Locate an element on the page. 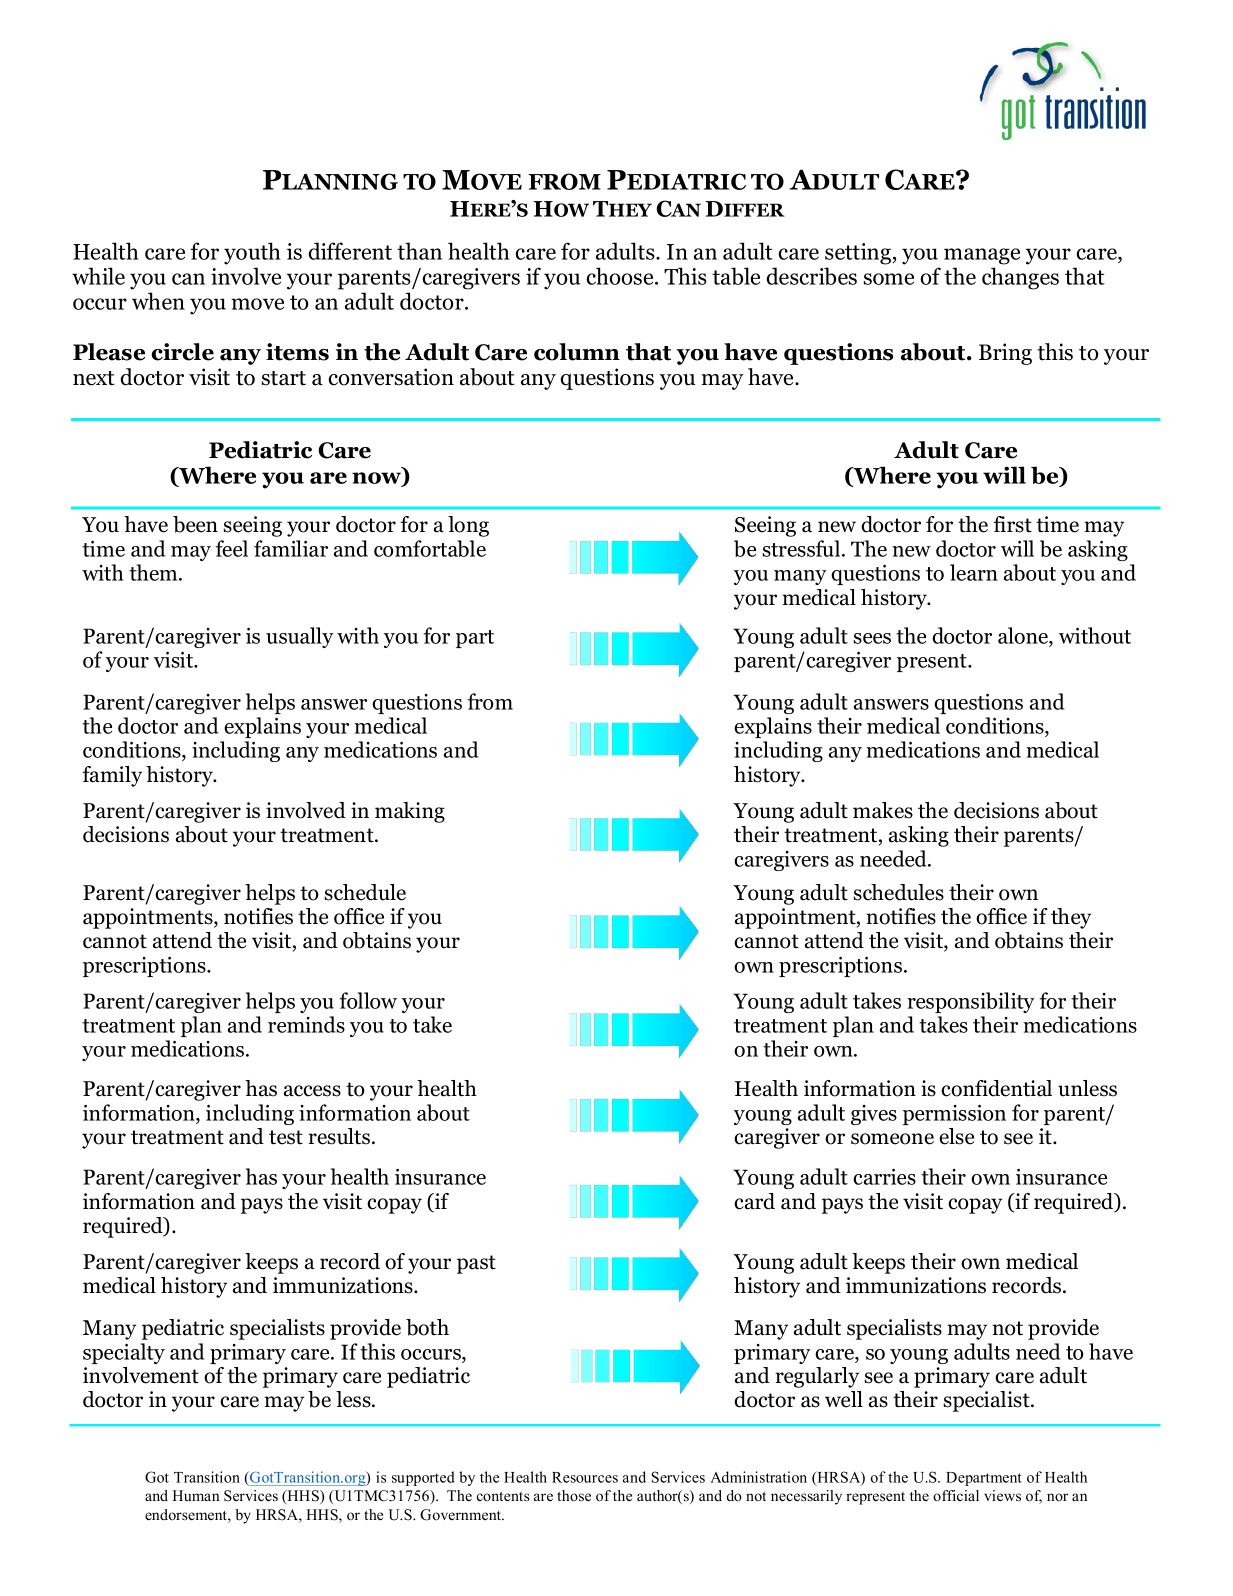  Human is located at coordinates (196, 1495).
